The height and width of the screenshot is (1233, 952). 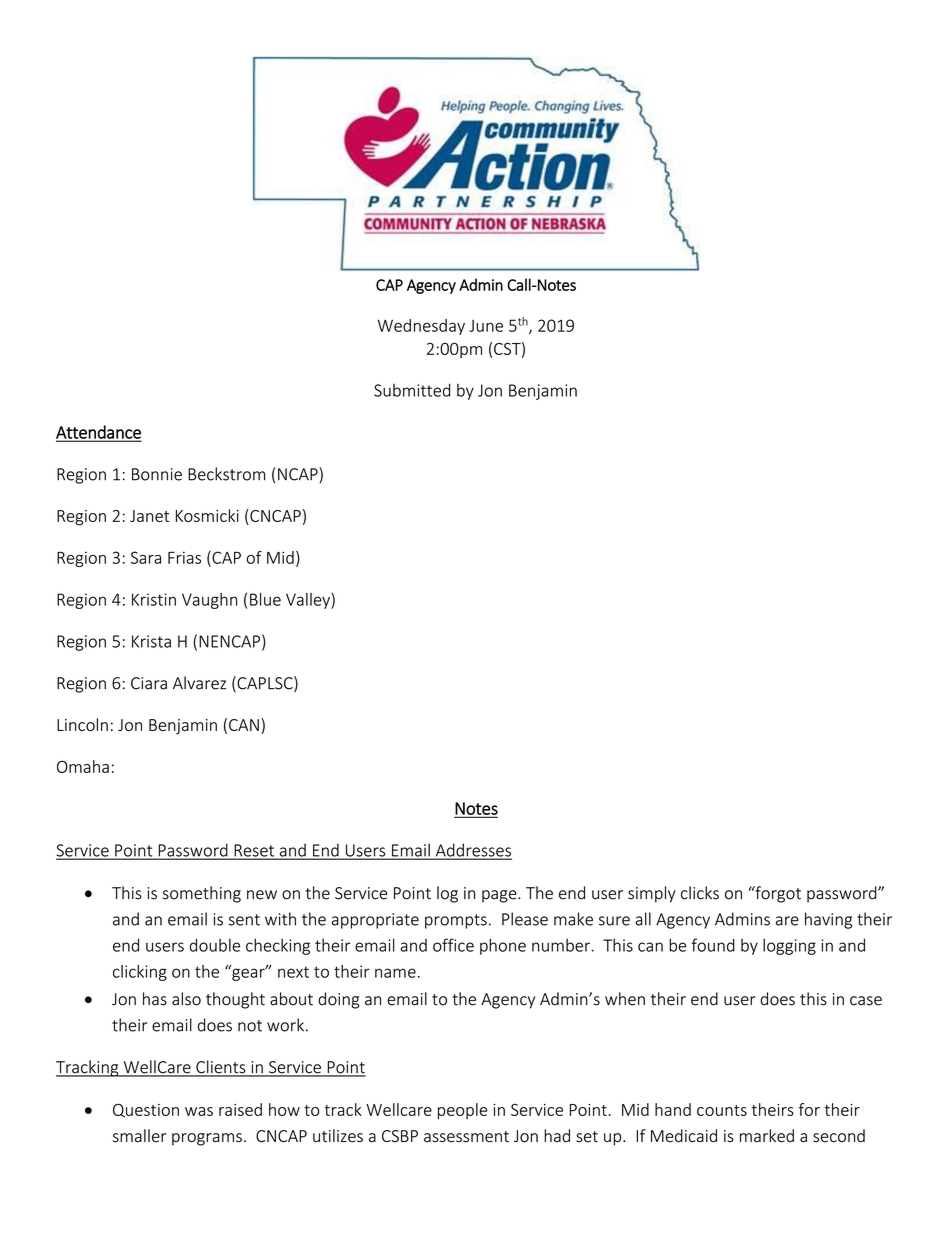 What do you see at coordinates (421, 327) in the screenshot?
I see `Wednesday` at bounding box center [421, 327].
